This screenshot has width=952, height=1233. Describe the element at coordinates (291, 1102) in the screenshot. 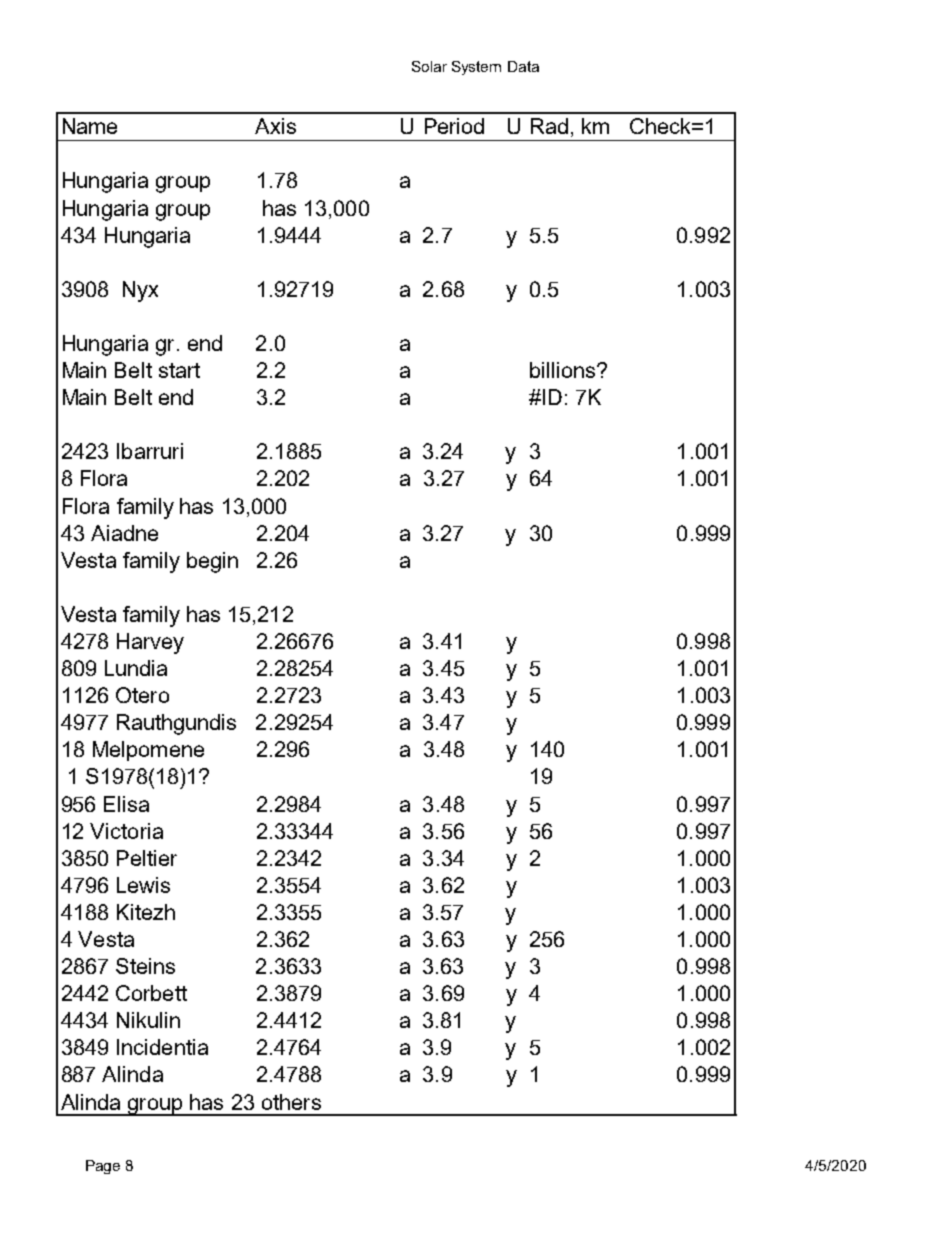

I see `others` at that location.
